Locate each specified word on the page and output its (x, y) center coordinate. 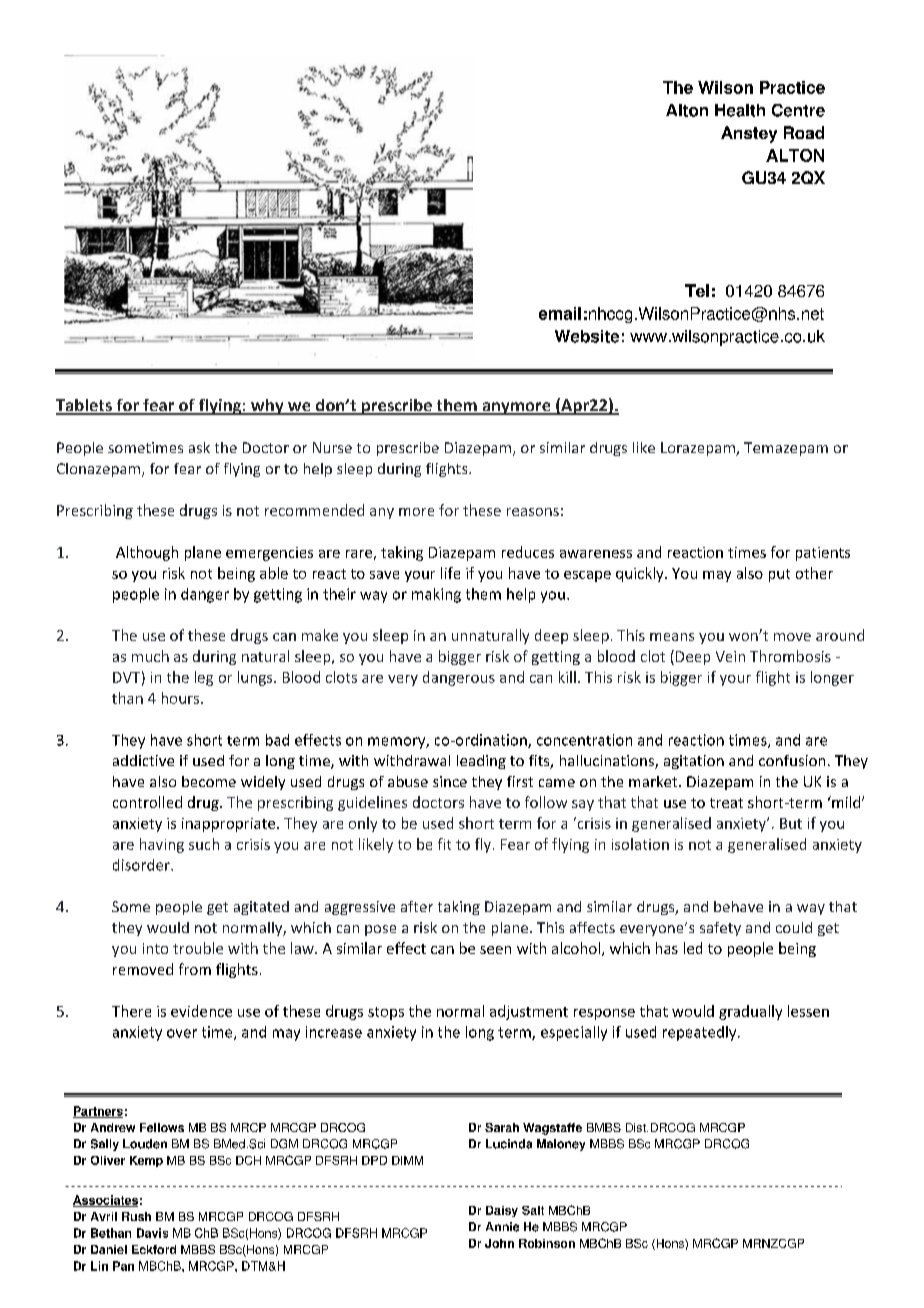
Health (740, 110)
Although (147, 553)
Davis (152, 1233)
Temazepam (786, 449)
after (417, 906)
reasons (533, 512)
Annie (502, 1227)
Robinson (547, 1243)
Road (804, 132)
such (204, 844)
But (791, 823)
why (267, 407)
